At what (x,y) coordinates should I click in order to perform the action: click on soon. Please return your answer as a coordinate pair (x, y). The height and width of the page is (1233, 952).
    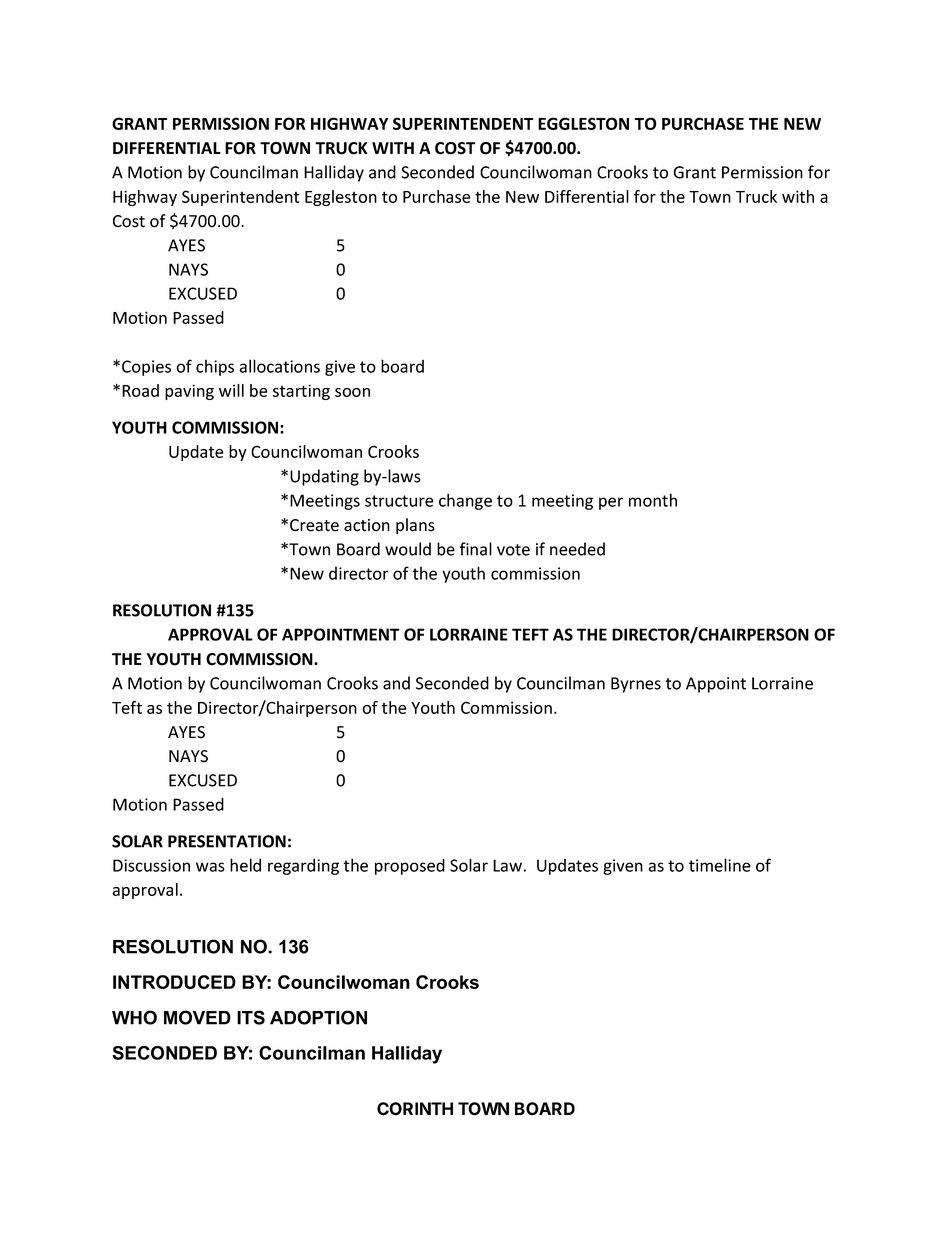
    Looking at the image, I should click on (352, 392).
